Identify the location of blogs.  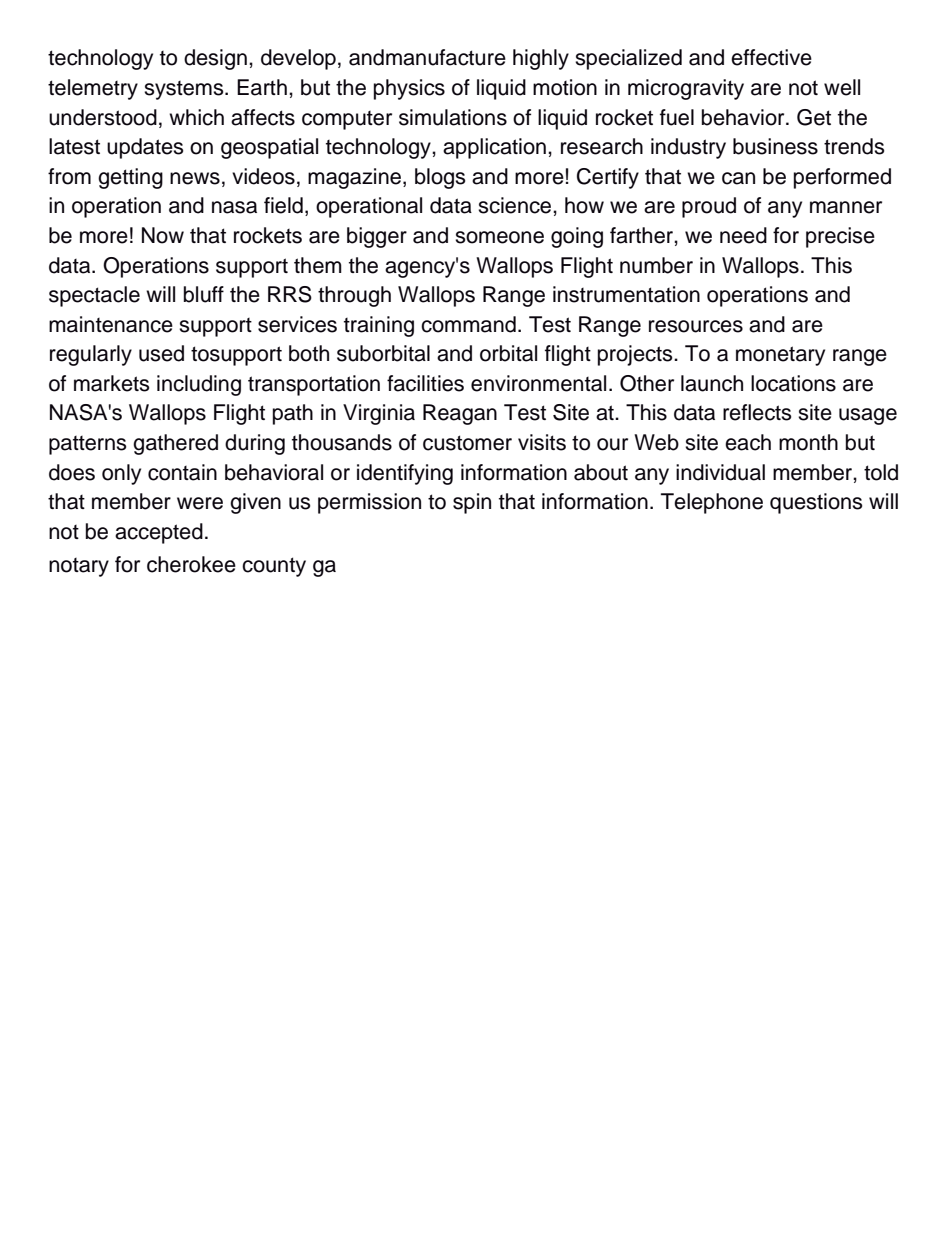
(440, 178).
